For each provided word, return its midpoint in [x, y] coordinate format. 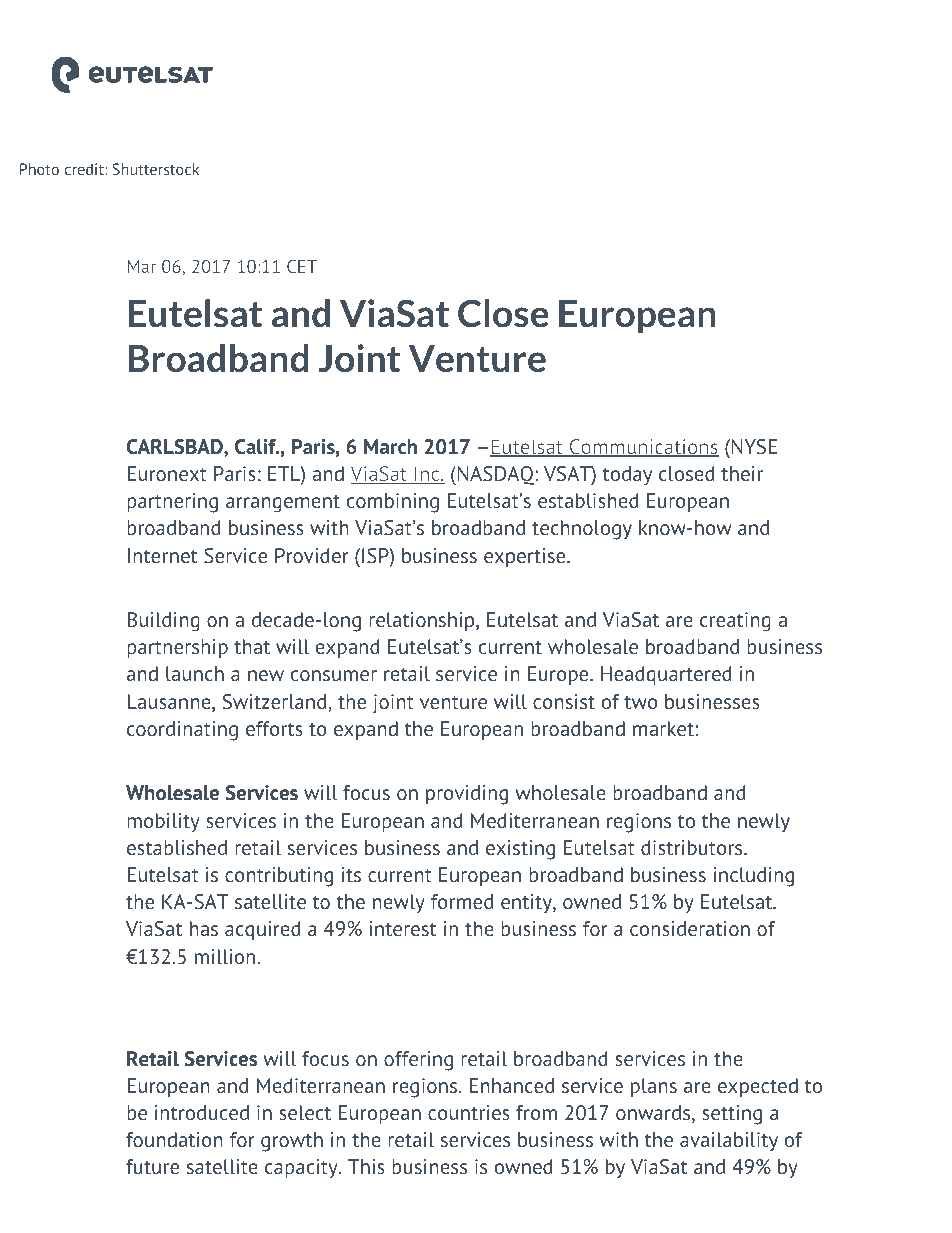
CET [302, 266]
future [152, 1166]
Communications [643, 448]
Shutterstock [155, 169]
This [366, 1166]
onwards [654, 1114]
